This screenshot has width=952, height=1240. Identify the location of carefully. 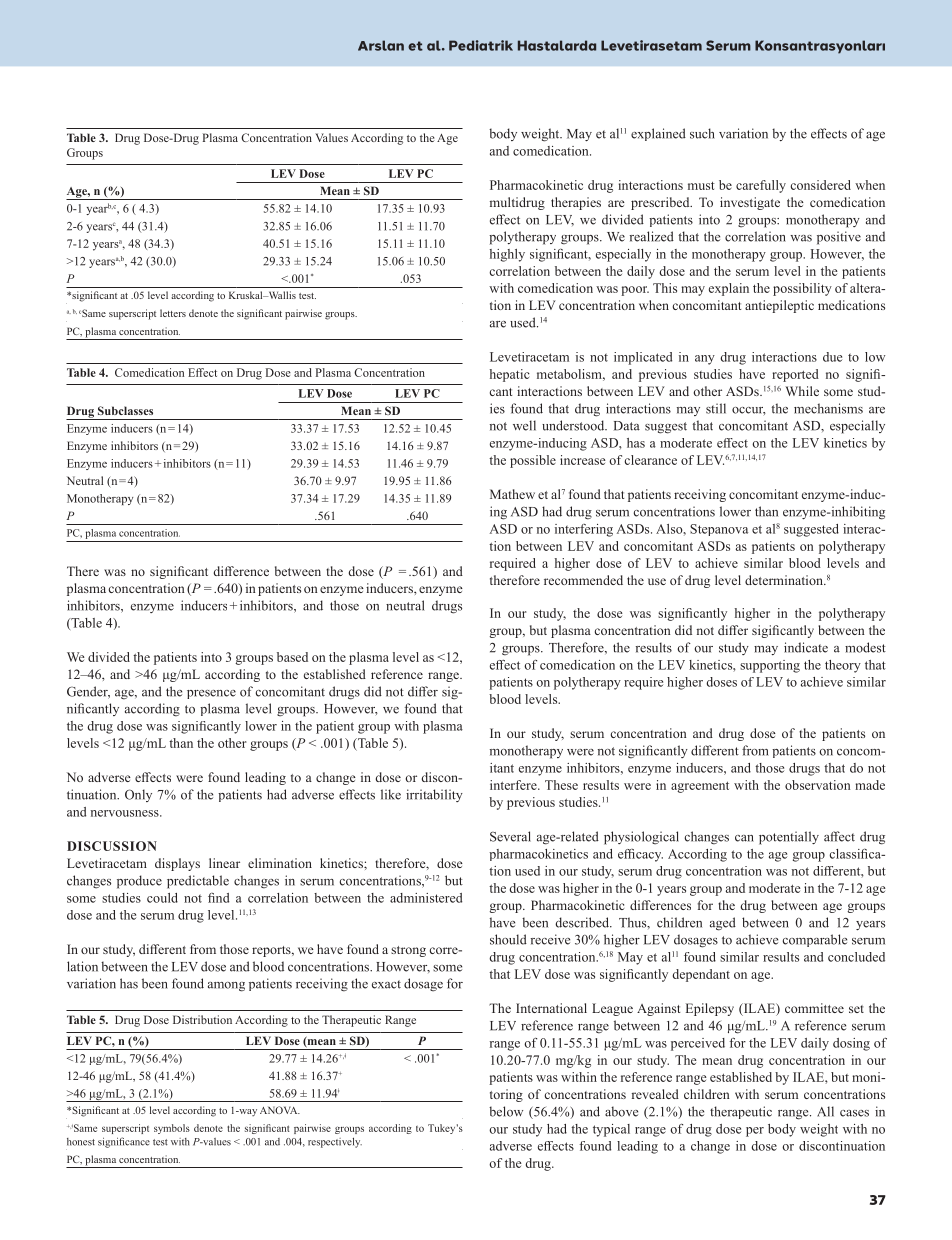
(761, 186).
